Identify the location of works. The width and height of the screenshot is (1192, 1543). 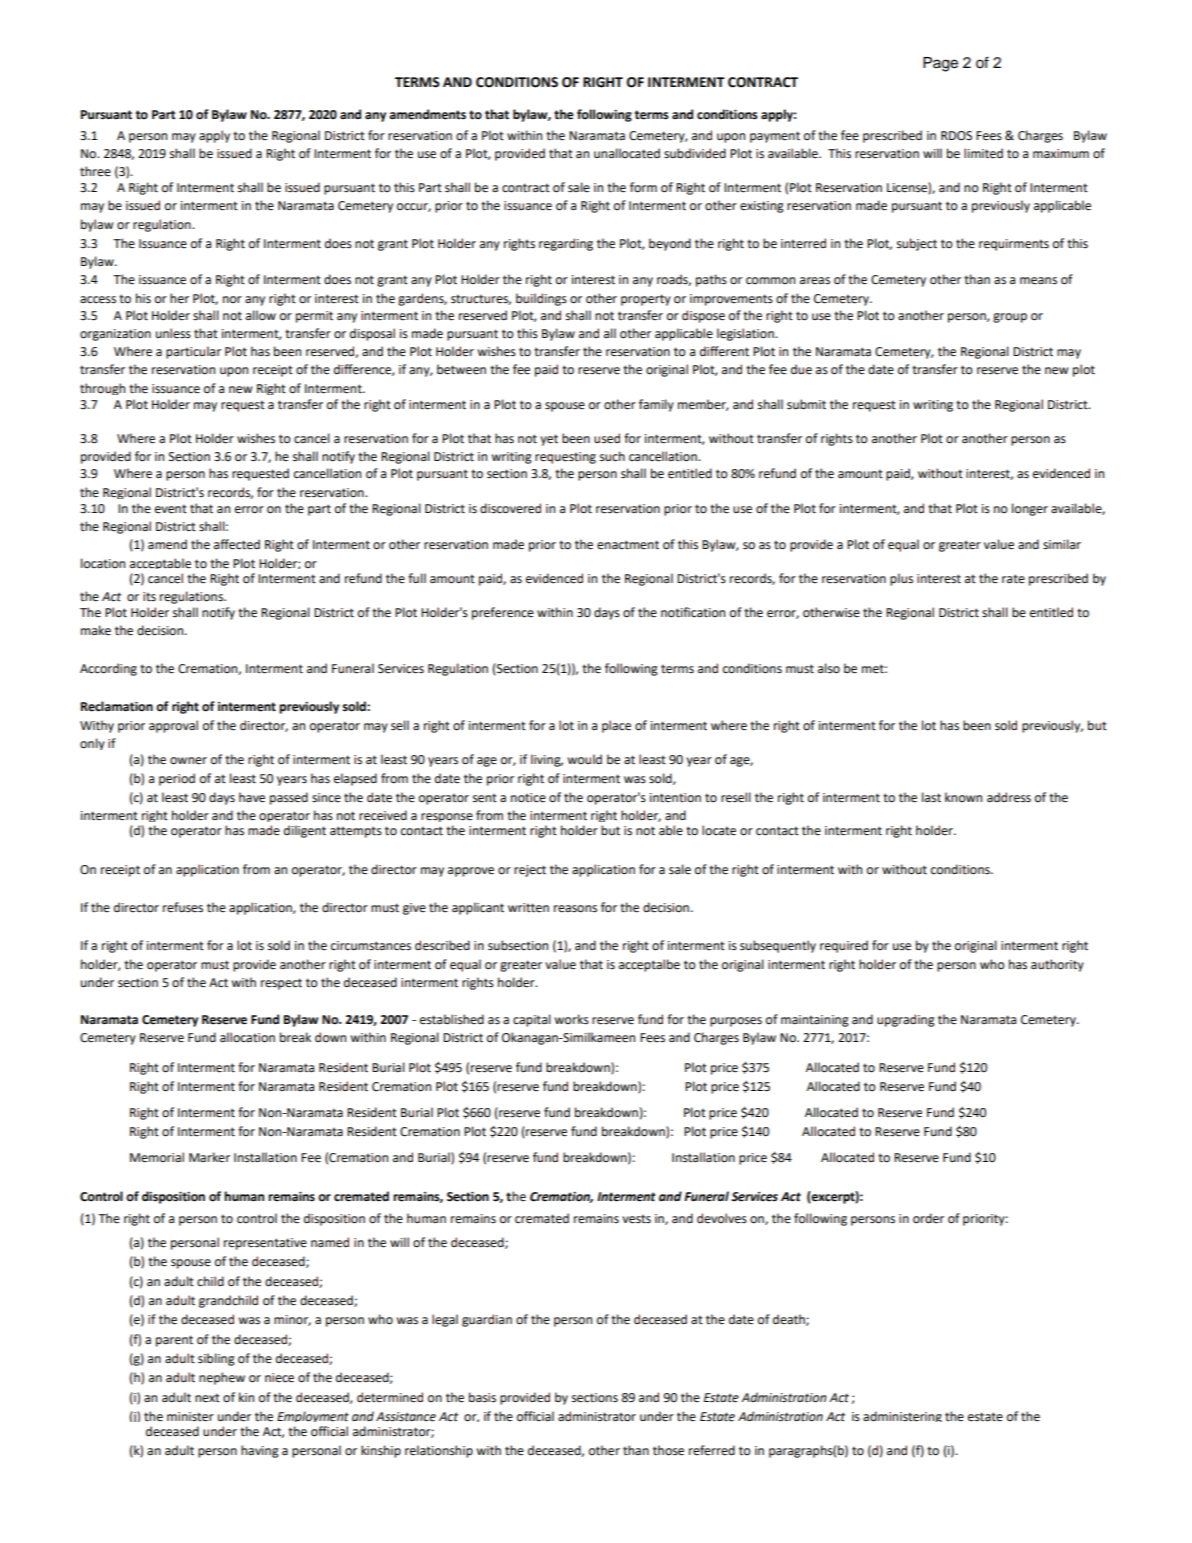
(572, 1019).
